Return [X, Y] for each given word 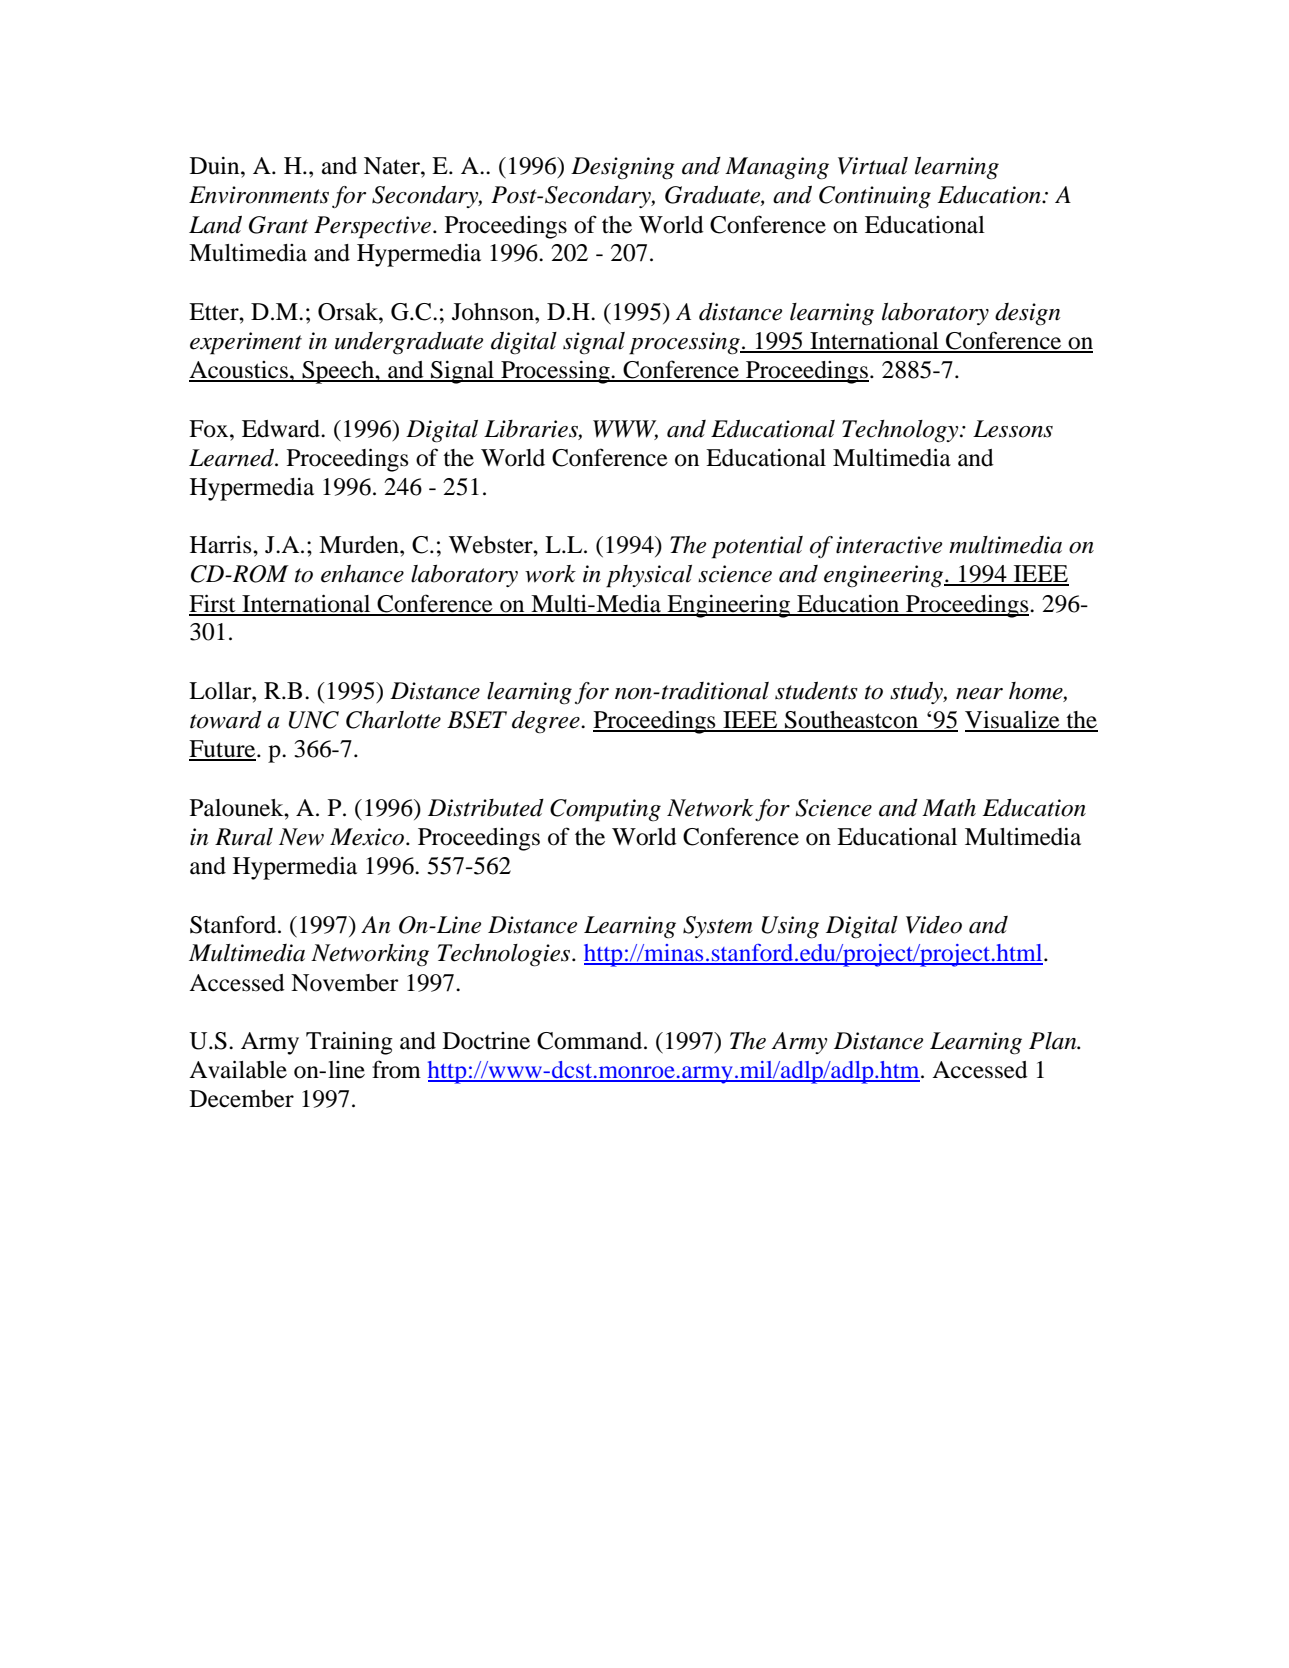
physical [649, 576]
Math [949, 808]
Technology [901, 431]
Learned [233, 458]
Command [591, 1041]
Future [223, 750]
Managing [777, 168]
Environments [259, 195]
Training [349, 1043]
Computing [605, 810]
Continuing [875, 197]
